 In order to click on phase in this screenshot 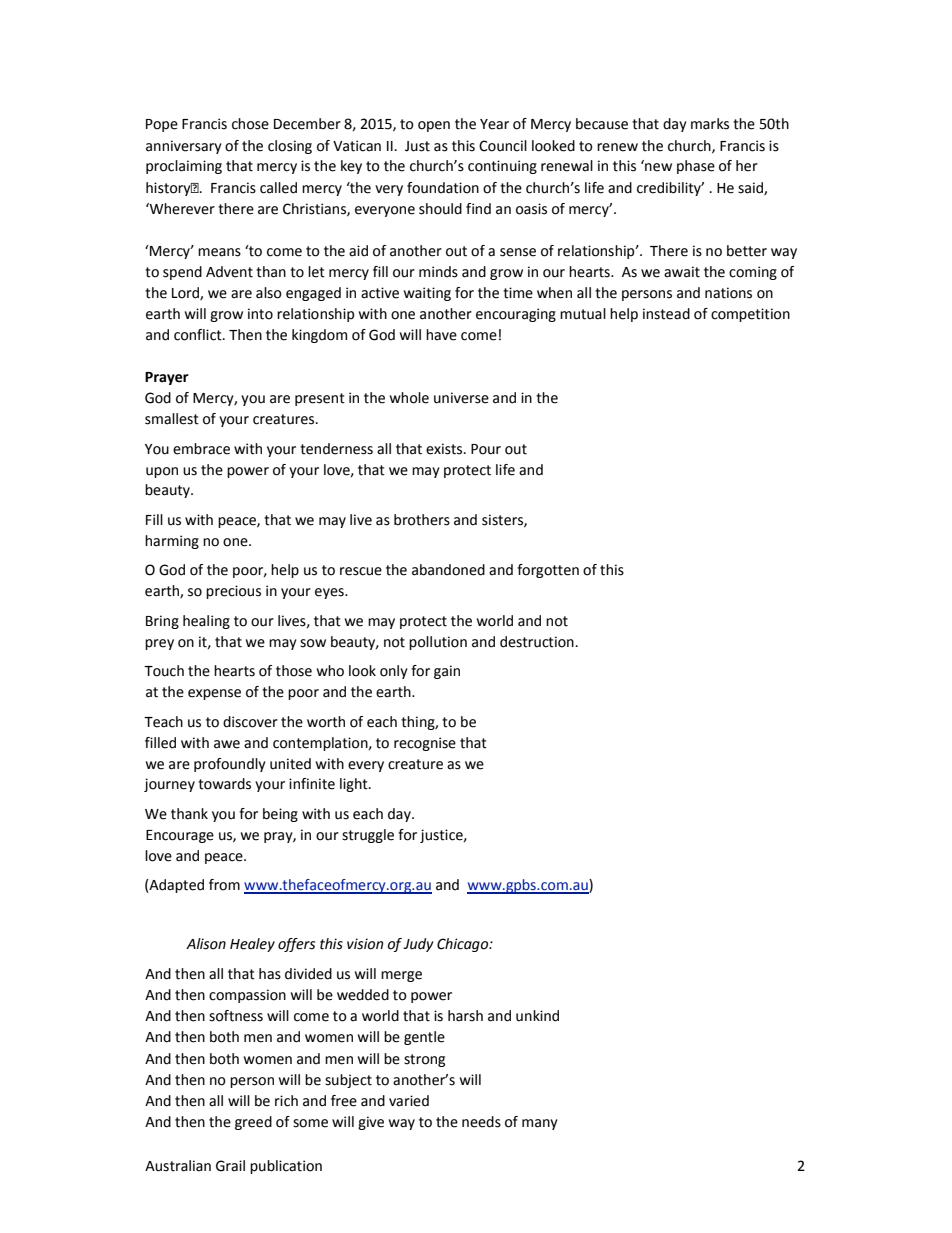, I will do `click(696, 167)`.
